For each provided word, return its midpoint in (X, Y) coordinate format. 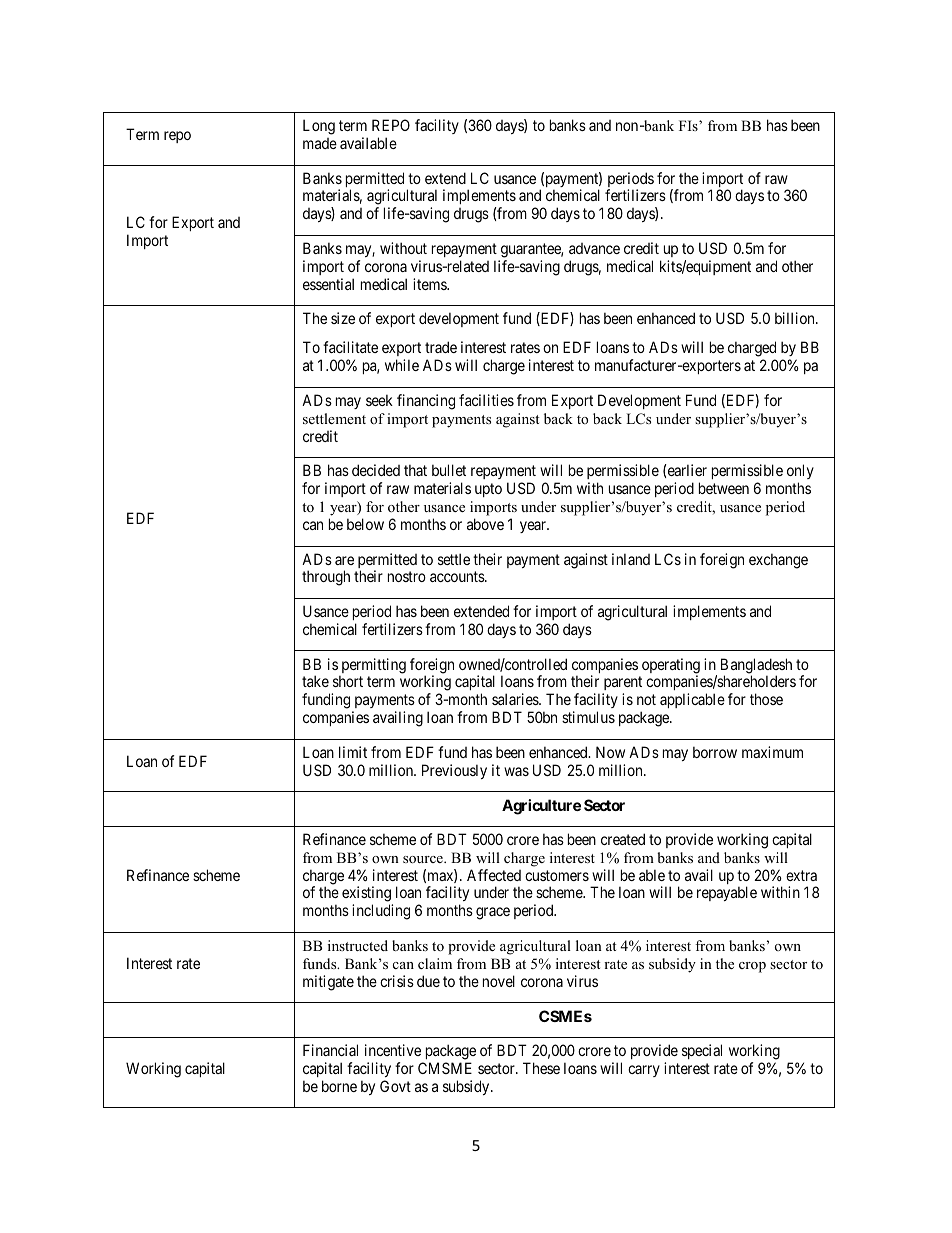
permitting (372, 667)
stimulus (588, 717)
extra (801, 875)
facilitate (350, 347)
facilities (486, 400)
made (320, 143)
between (724, 488)
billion (796, 318)
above (485, 524)
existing (367, 895)
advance (594, 248)
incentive (393, 1050)
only (800, 473)
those (766, 699)
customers (557, 875)
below (365, 524)
